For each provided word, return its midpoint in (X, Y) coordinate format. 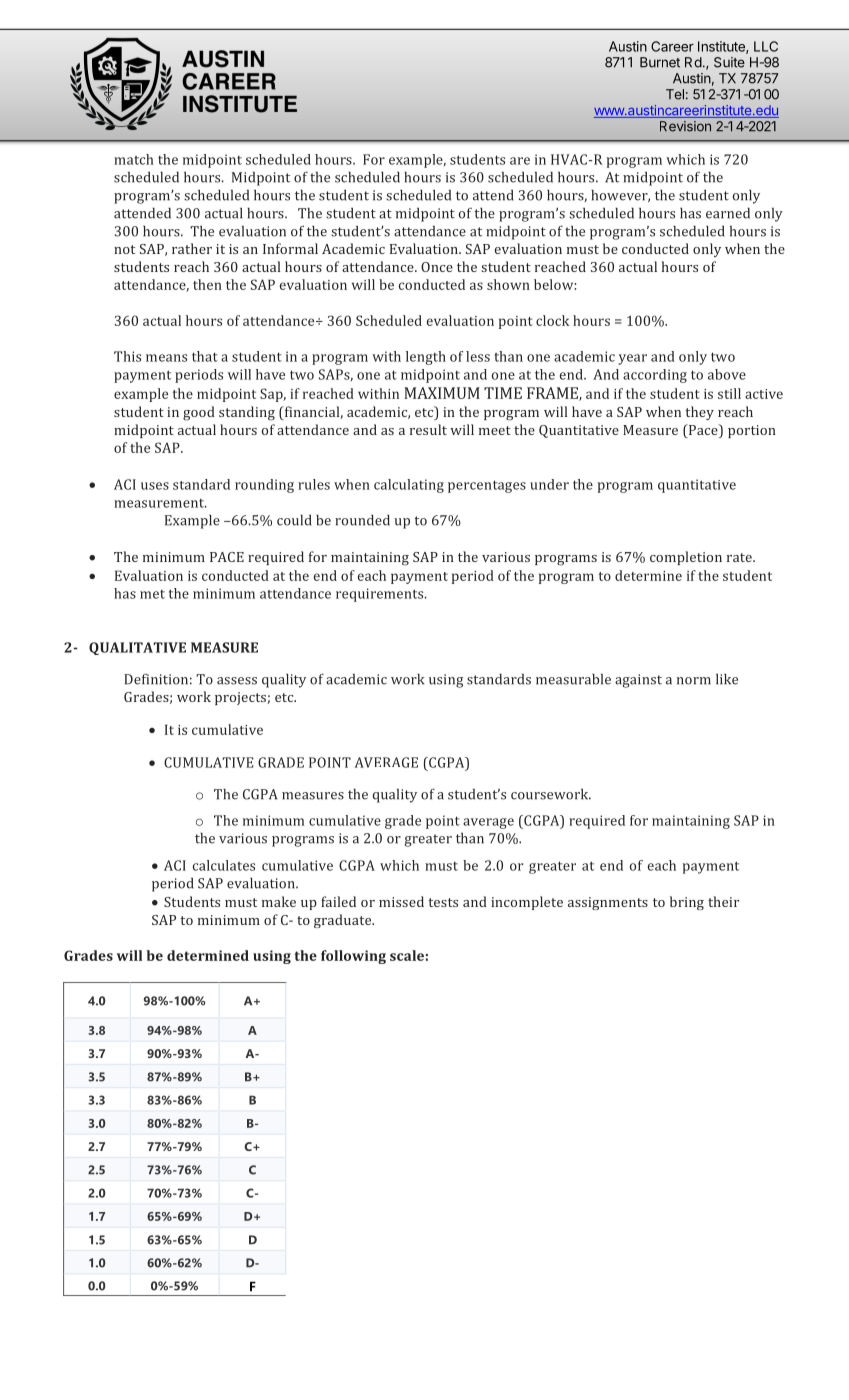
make (279, 901)
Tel (675, 94)
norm (694, 681)
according (655, 376)
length (426, 358)
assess (237, 681)
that (205, 356)
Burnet (660, 62)
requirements (381, 595)
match (134, 159)
